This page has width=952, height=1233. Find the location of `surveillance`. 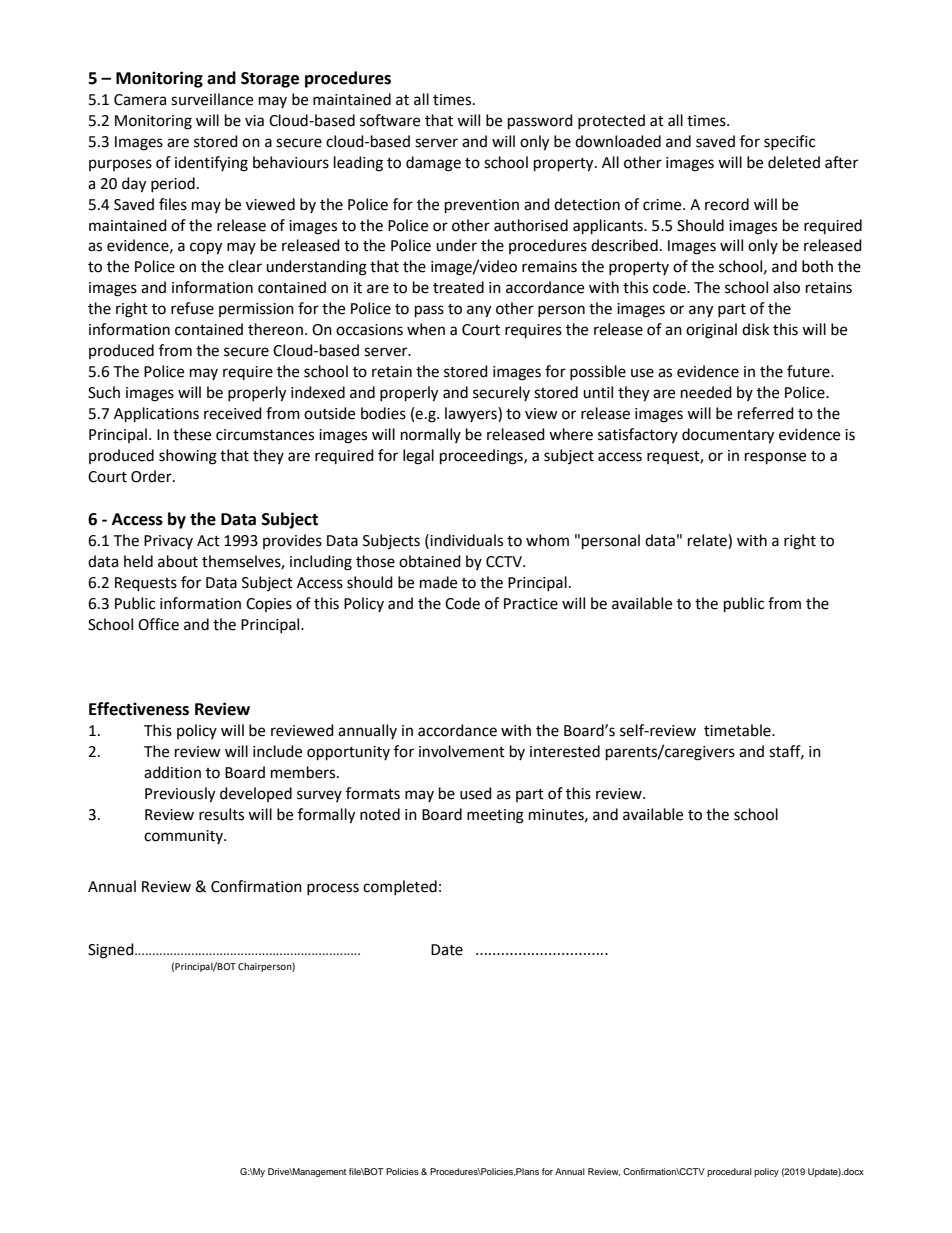

surveillance is located at coordinates (212, 99).
